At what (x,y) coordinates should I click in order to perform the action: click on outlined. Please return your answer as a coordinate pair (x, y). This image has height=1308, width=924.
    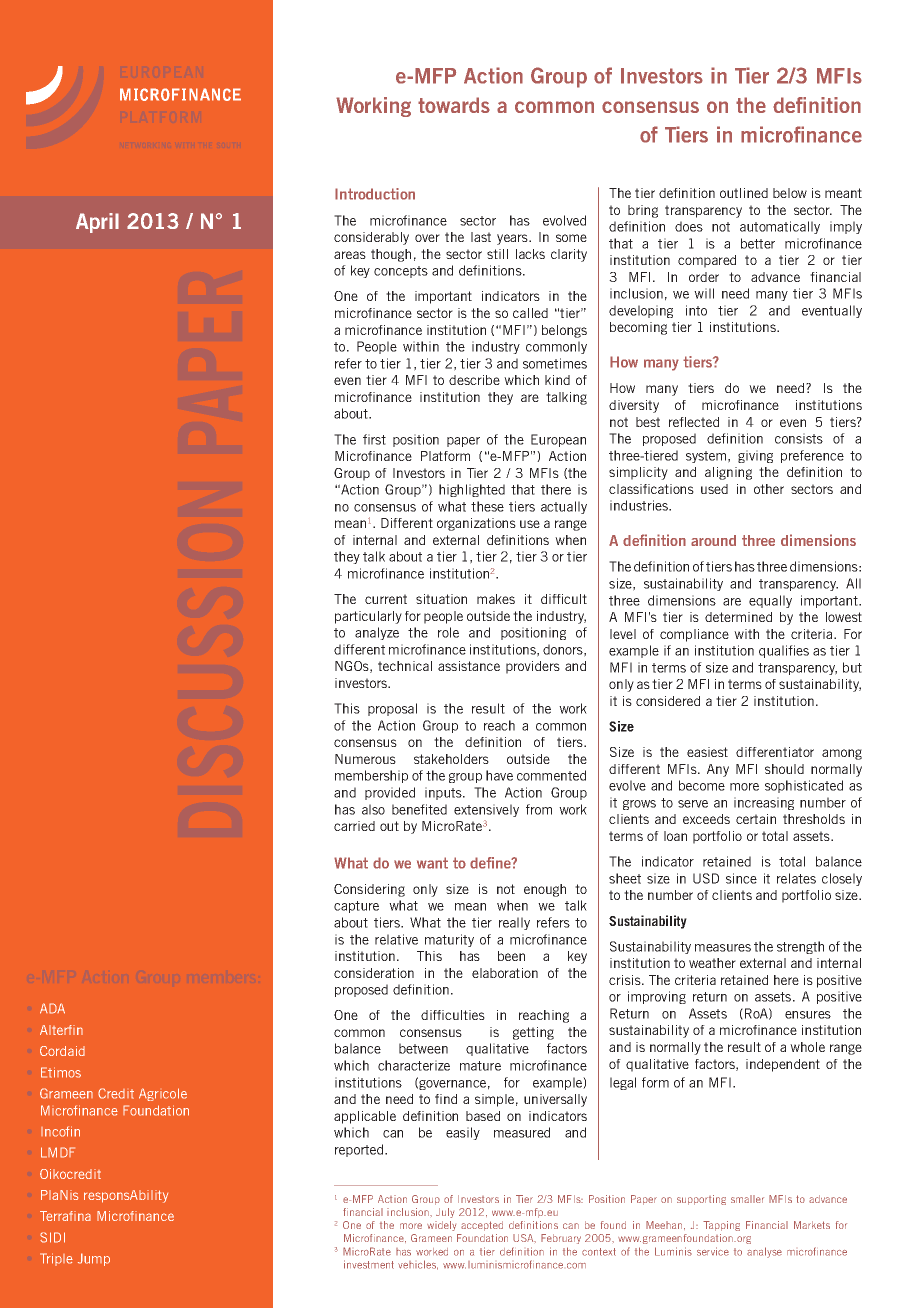
    Looking at the image, I should click on (744, 193).
